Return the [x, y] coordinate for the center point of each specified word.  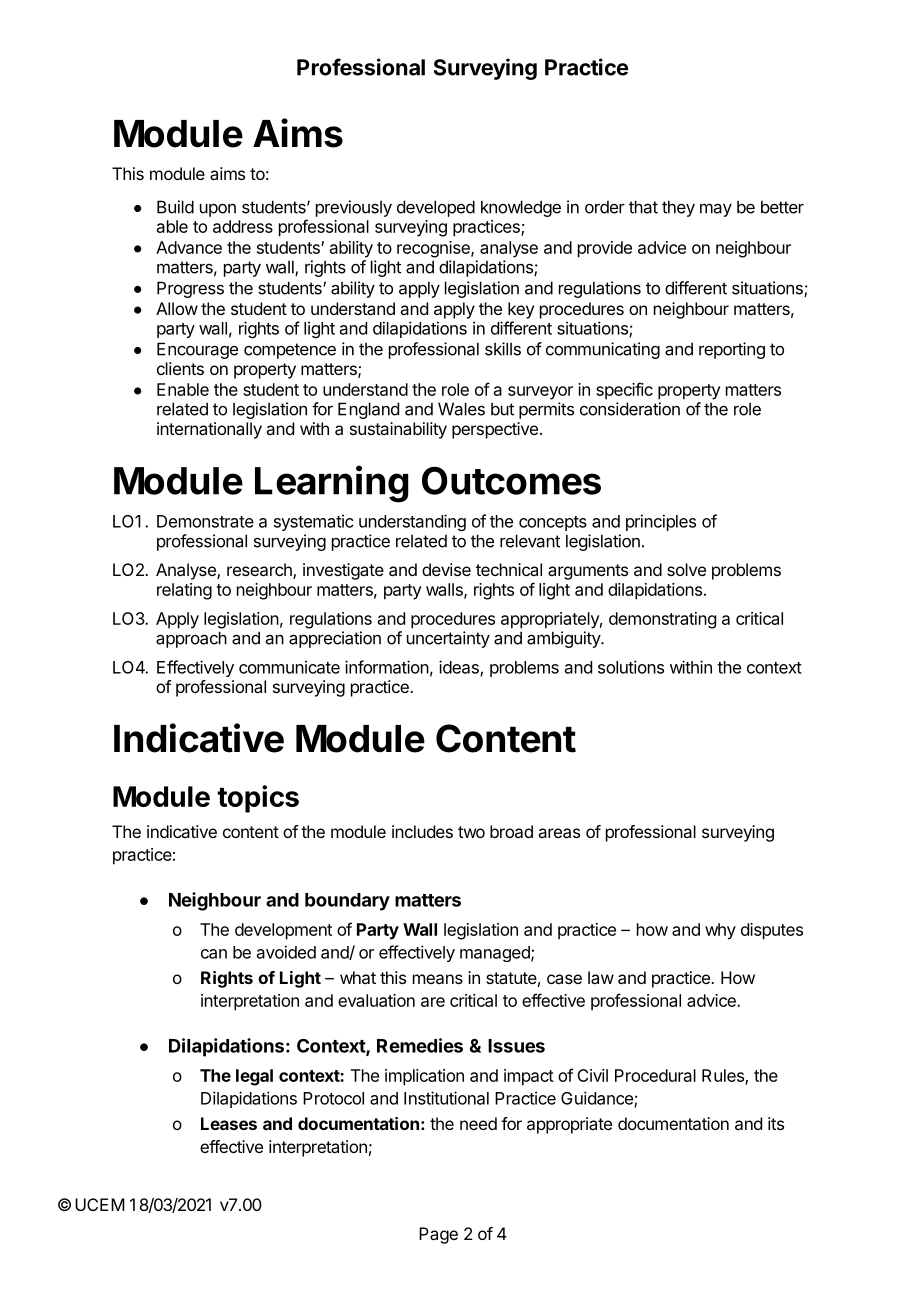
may [716, 210]
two [471, 832]
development [283, 931]
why [720, 931]
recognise [434, 249]
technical [509, 569]
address [243, 226]
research [260, 571]
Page [438, 1235]
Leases [229, 1123]
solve [686, 569]
